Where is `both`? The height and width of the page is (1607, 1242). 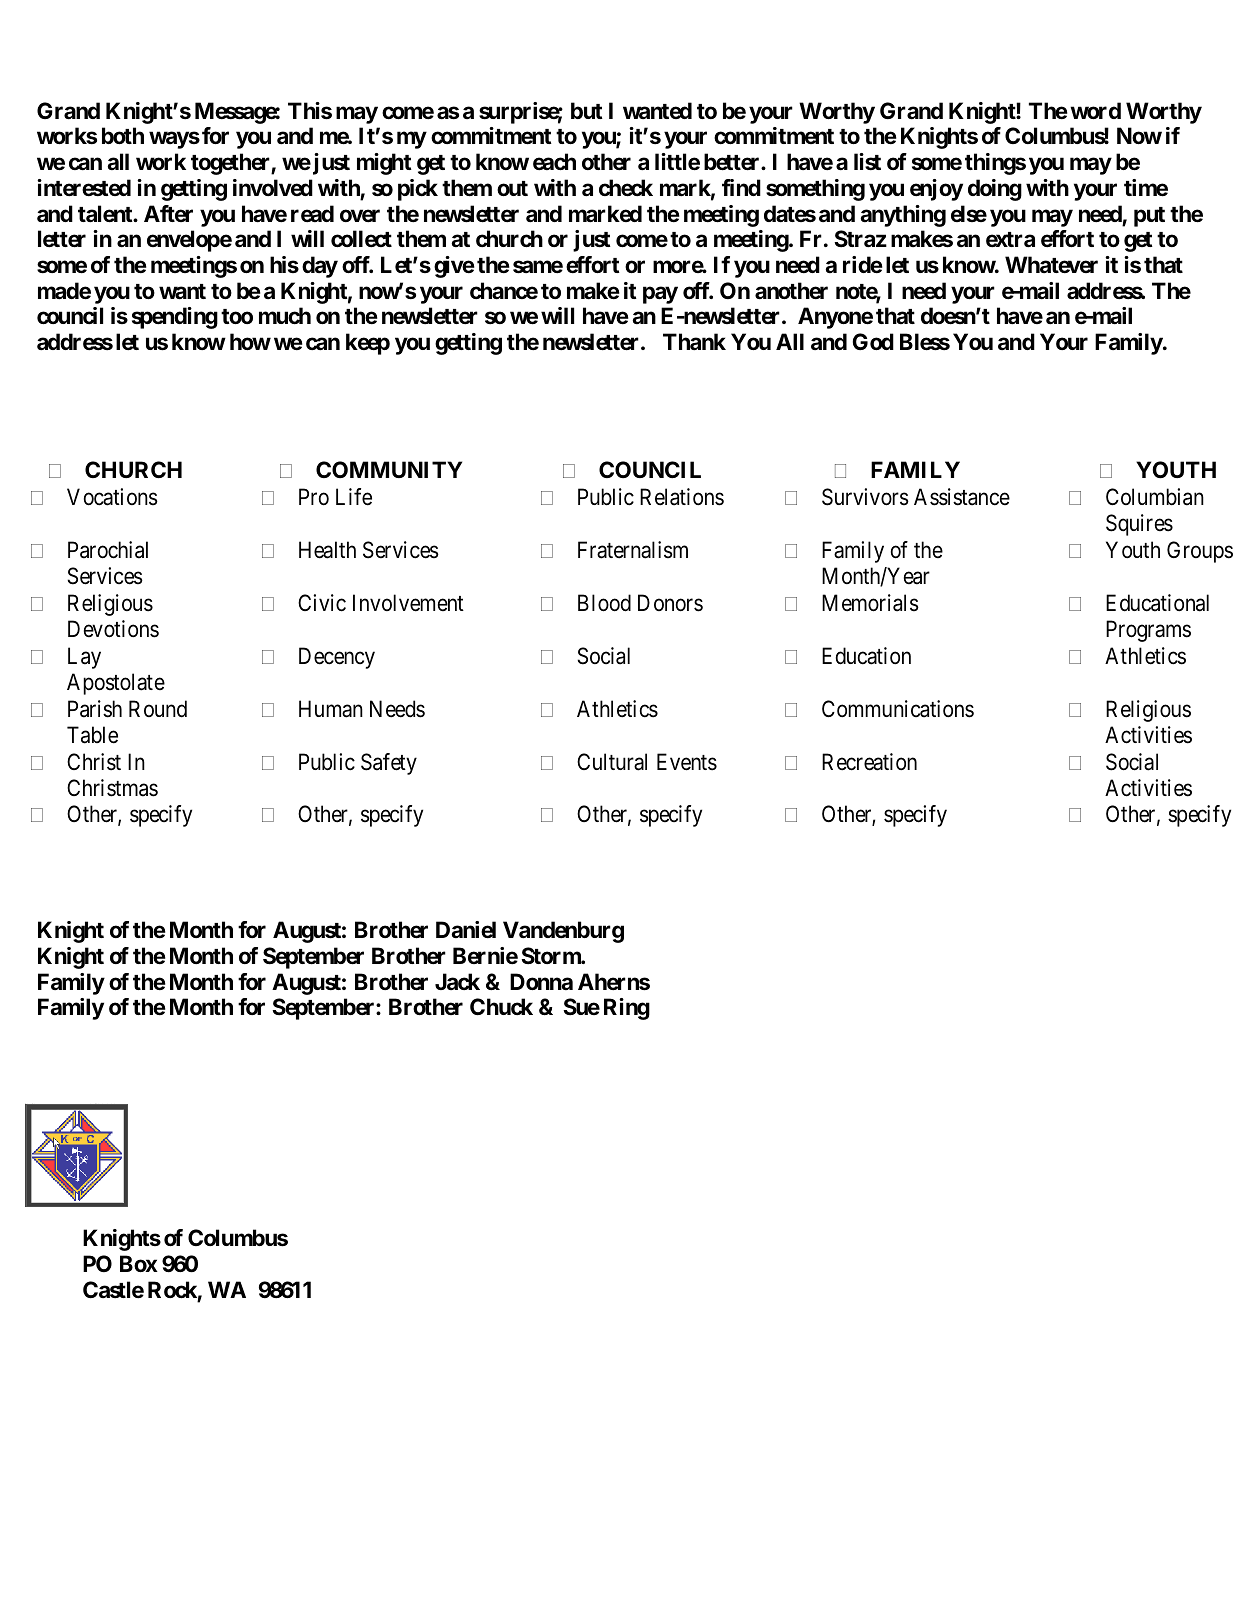 both is located at coordinates (123, 135).
